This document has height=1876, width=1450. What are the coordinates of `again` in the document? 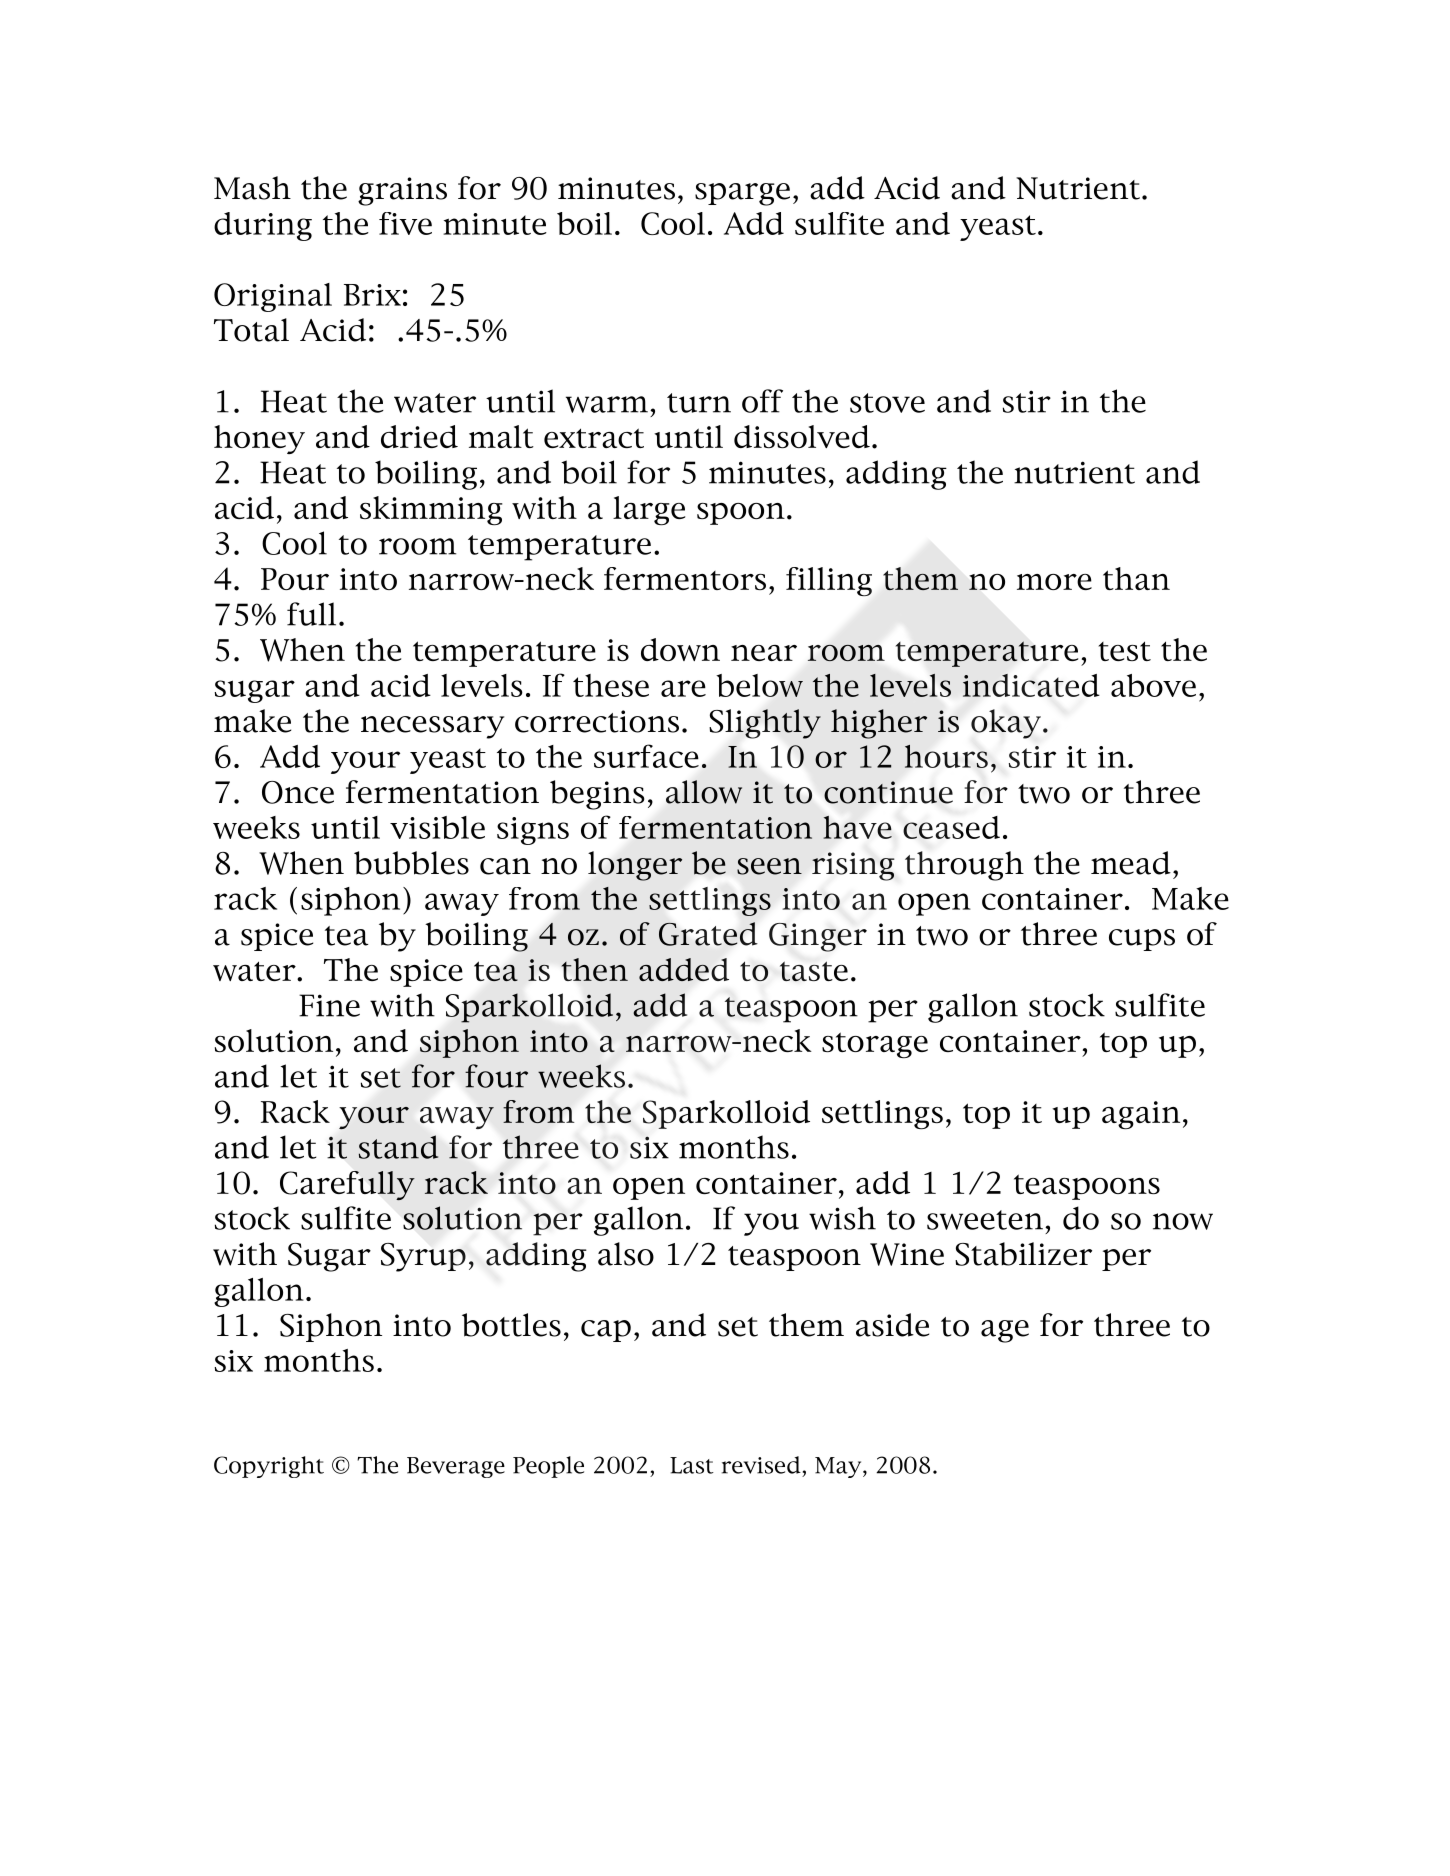 It's located at (1141, 1115).
